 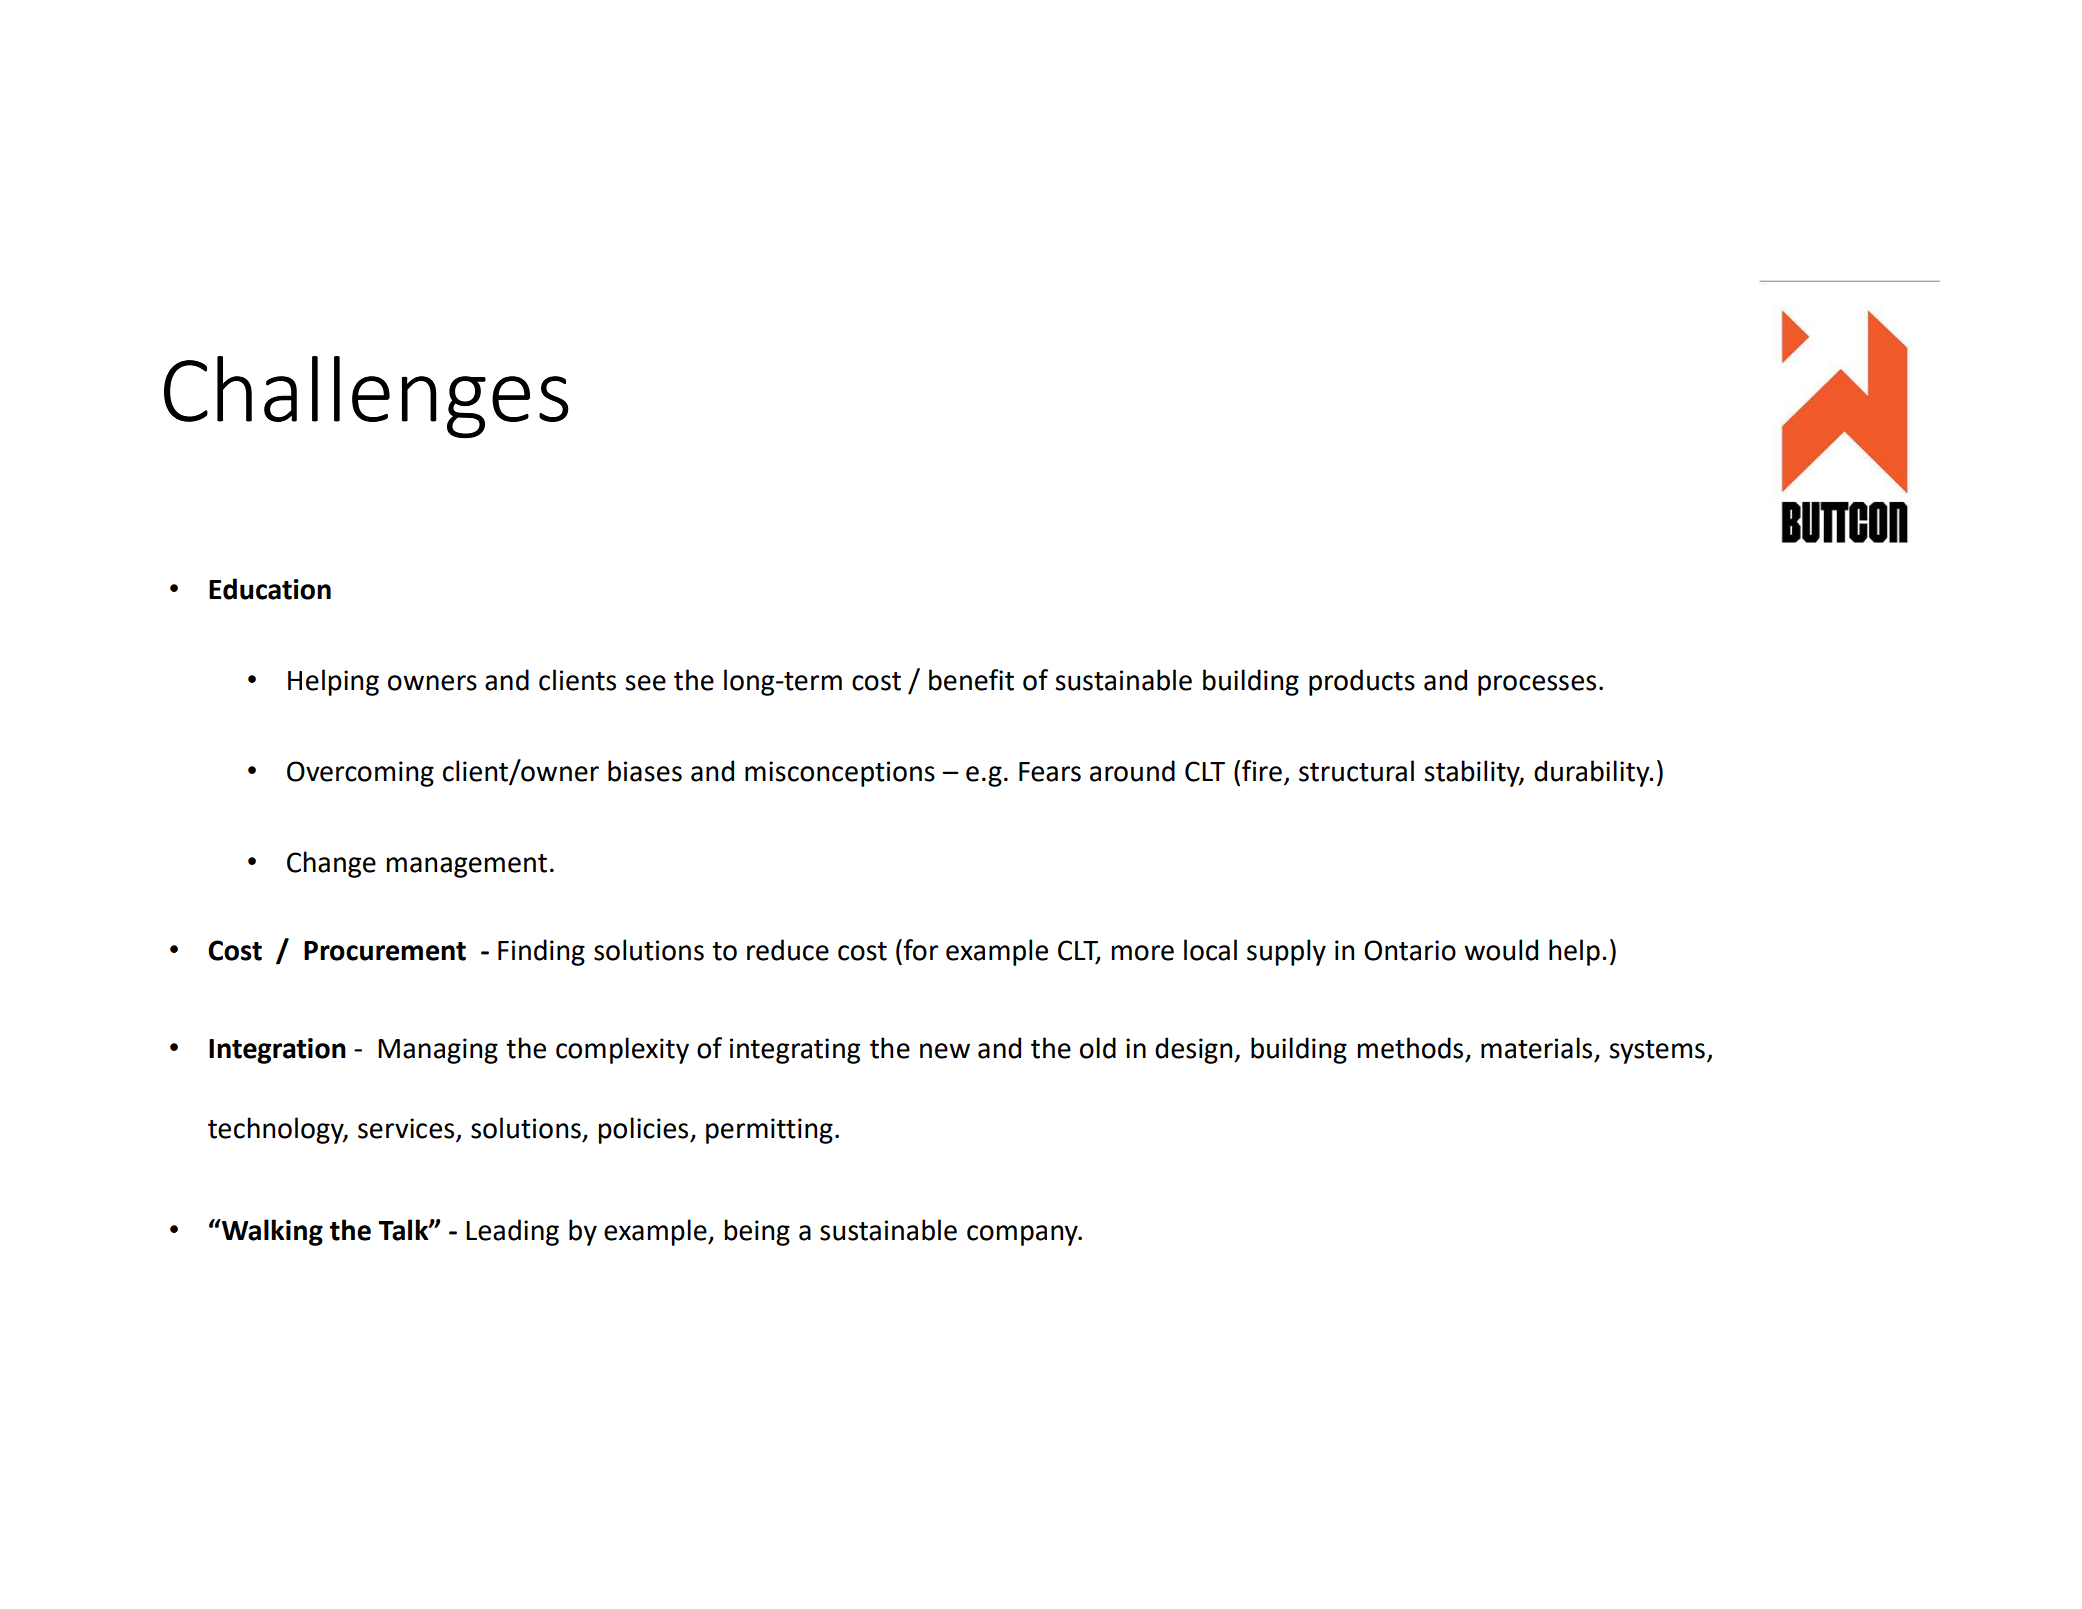 I want to click on processes, so click(x=1537, y=685).
